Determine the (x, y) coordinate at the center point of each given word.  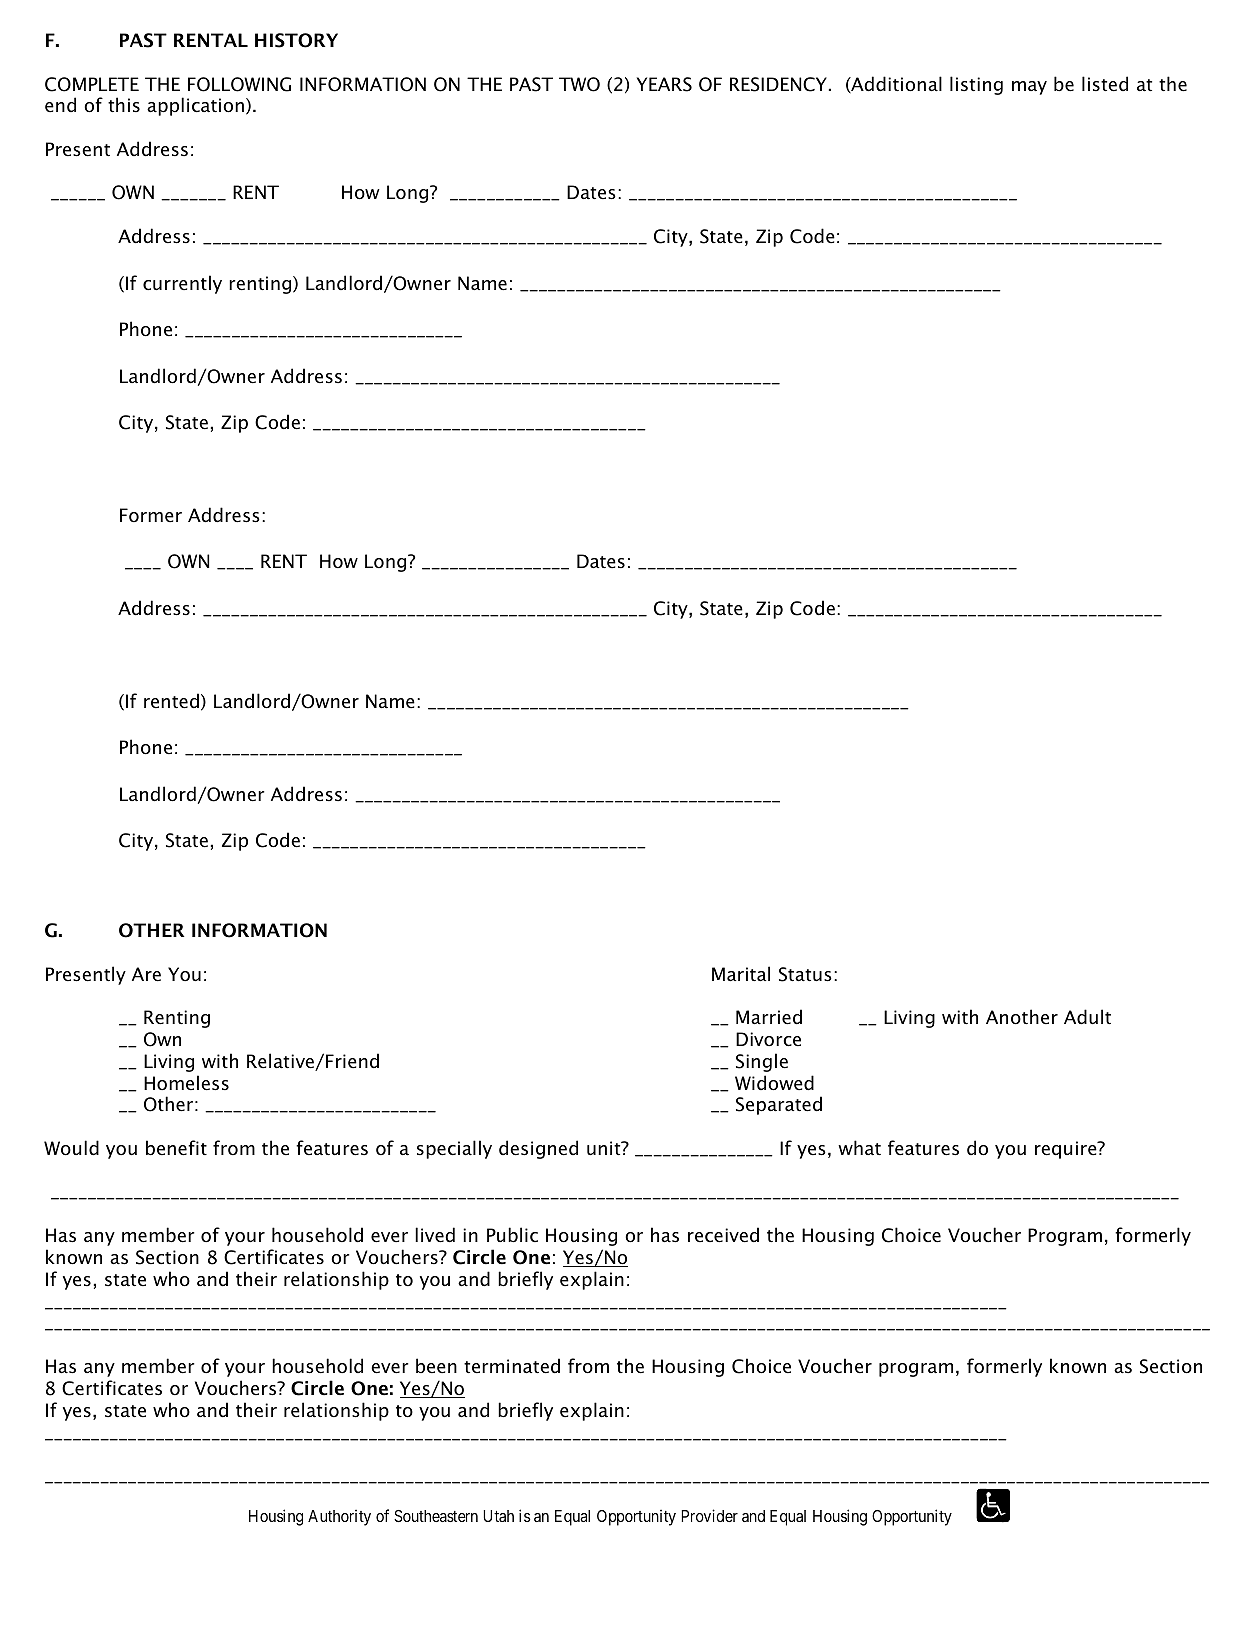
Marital (741, 974)
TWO (579, 84)
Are (146, 974)
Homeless (186, 1083)
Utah (498, 1516)
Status (805, 974)
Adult (1087, 1017)
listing (976, 85)
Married (769, 1017)
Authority (339, 1517)
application (195, 106)
